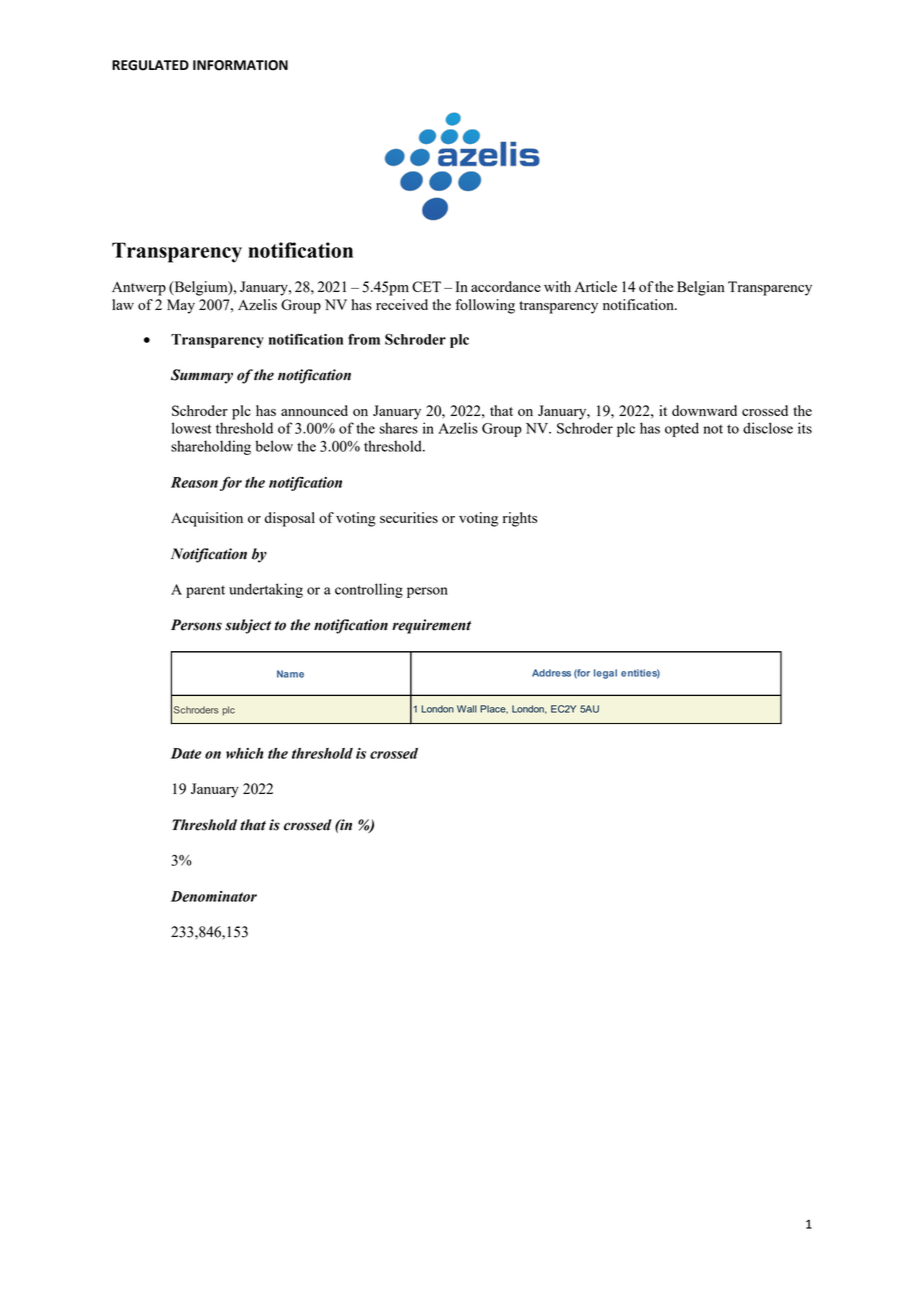  I want to click on securities, so click(409, 517).
